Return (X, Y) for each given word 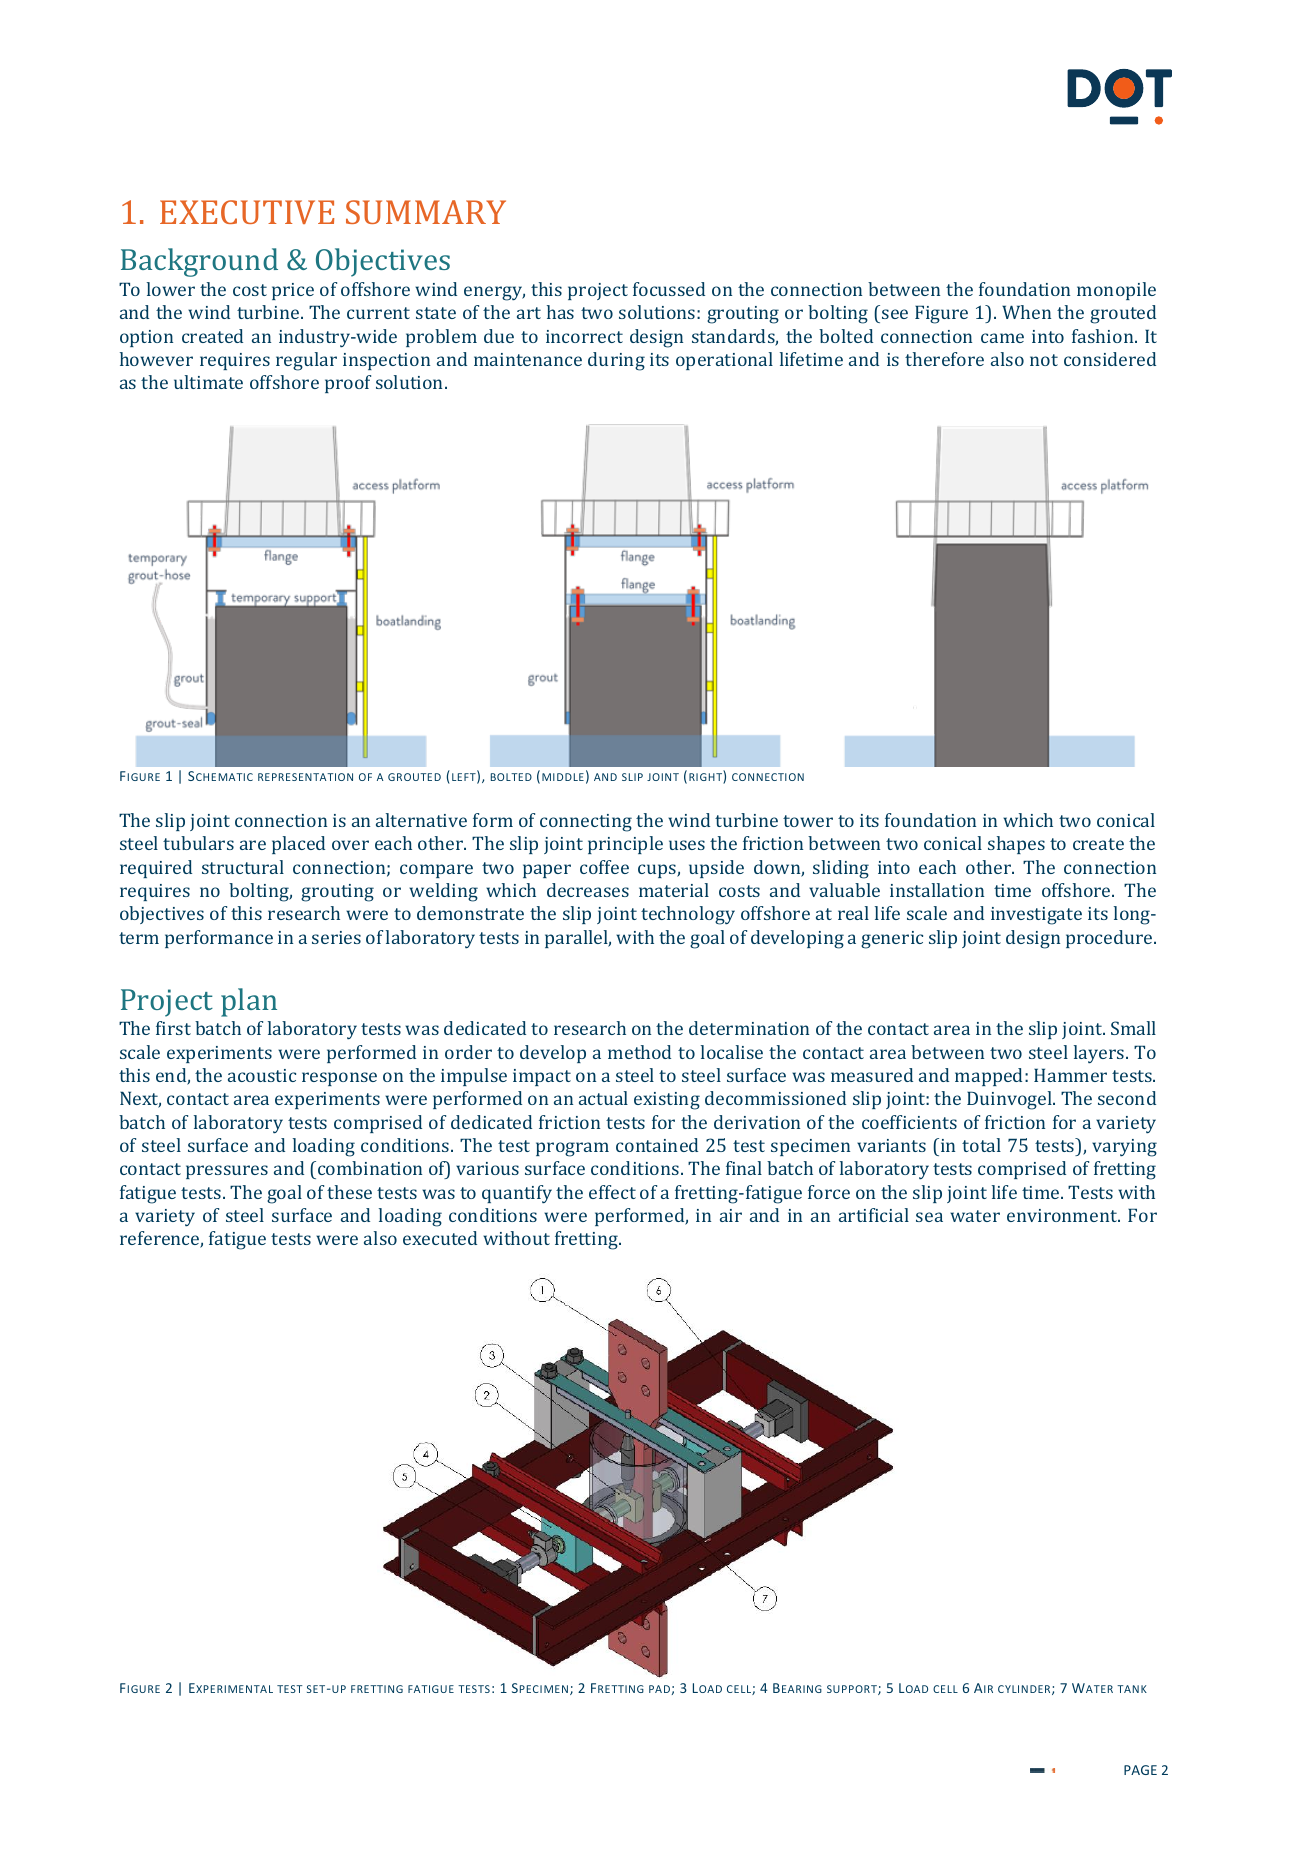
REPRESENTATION (305, 777)
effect (612, 1192)
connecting (586, 823)
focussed (669, 289)
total (981, 1145)
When (1026, 312)
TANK (1132, 1689)
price (293, 291)
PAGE (1140, 1770)
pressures (227, 1172)
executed (440, 1238)
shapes (1016, 845)
